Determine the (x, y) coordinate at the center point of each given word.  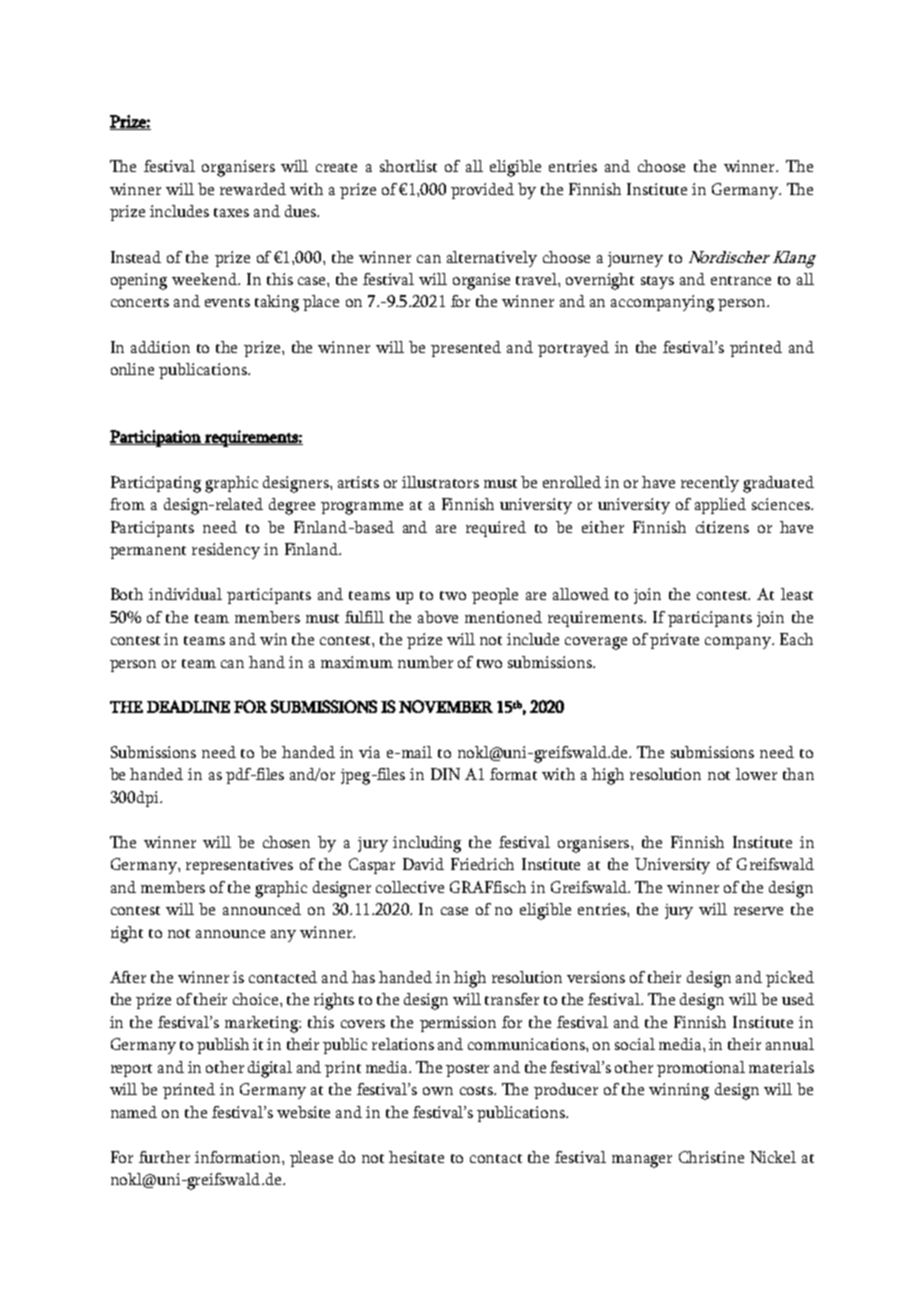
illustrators (440, 482)
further (164, 1157)
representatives (239, 866)
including (427, 844)
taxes (231, 212)
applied (720, 506)
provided (482, 191)
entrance (741, 280)
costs (477, 1090)
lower (756, 774)
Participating (156, 484)
